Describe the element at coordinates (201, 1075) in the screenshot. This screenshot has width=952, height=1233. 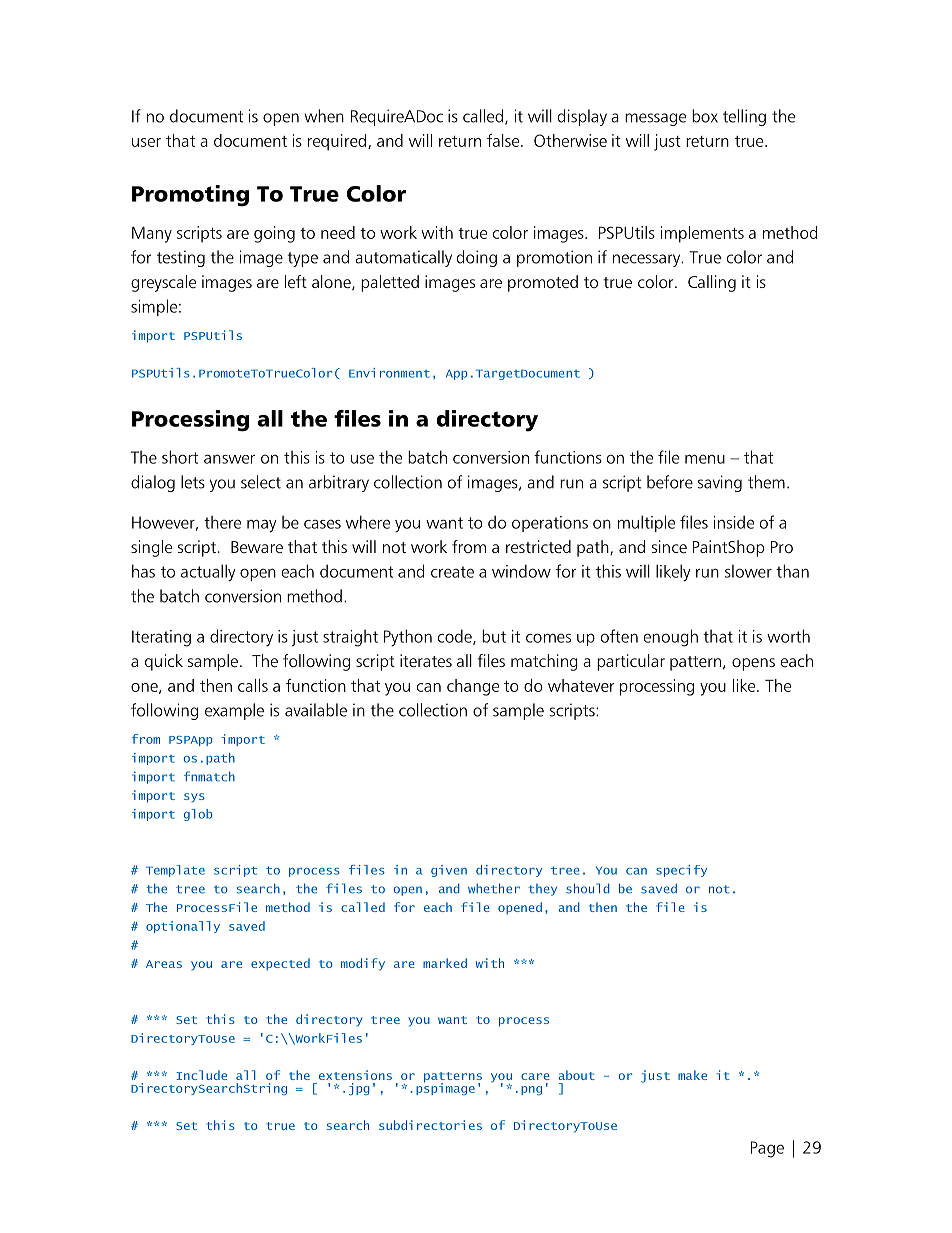
I see `Include` at that location.
